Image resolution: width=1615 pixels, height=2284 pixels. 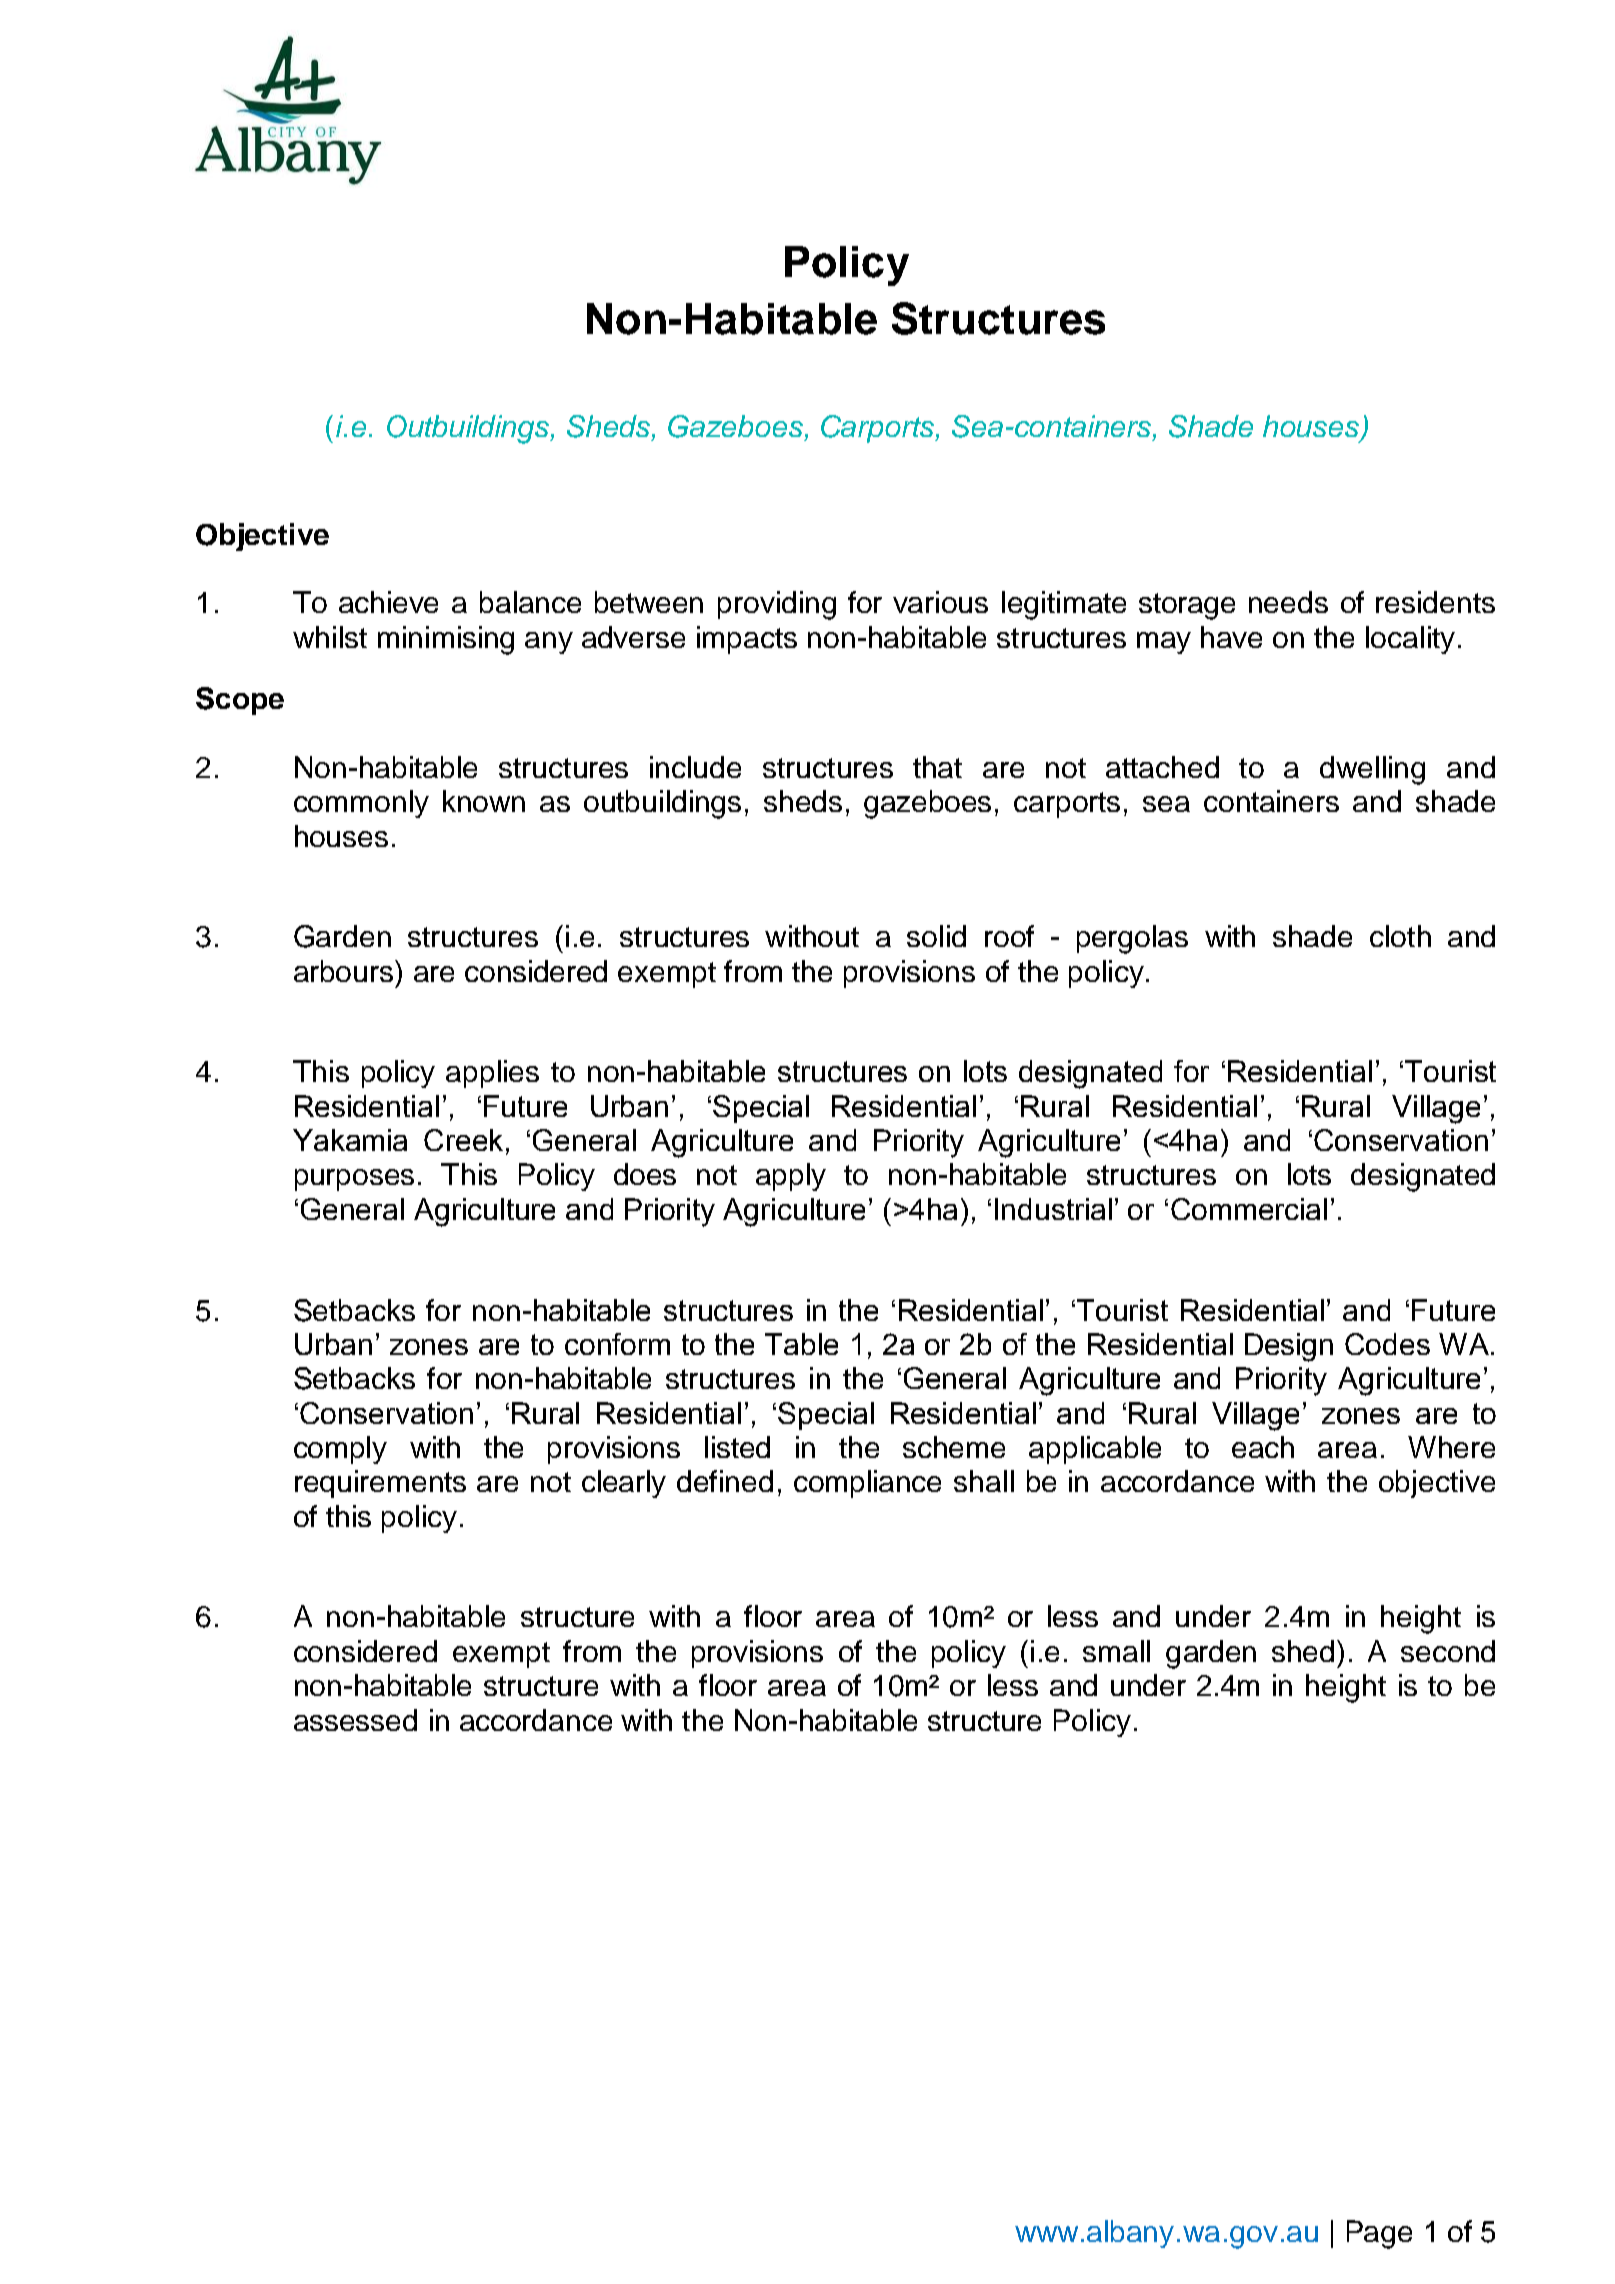 I want to click on assessed, so click(x=355, y=1720).
